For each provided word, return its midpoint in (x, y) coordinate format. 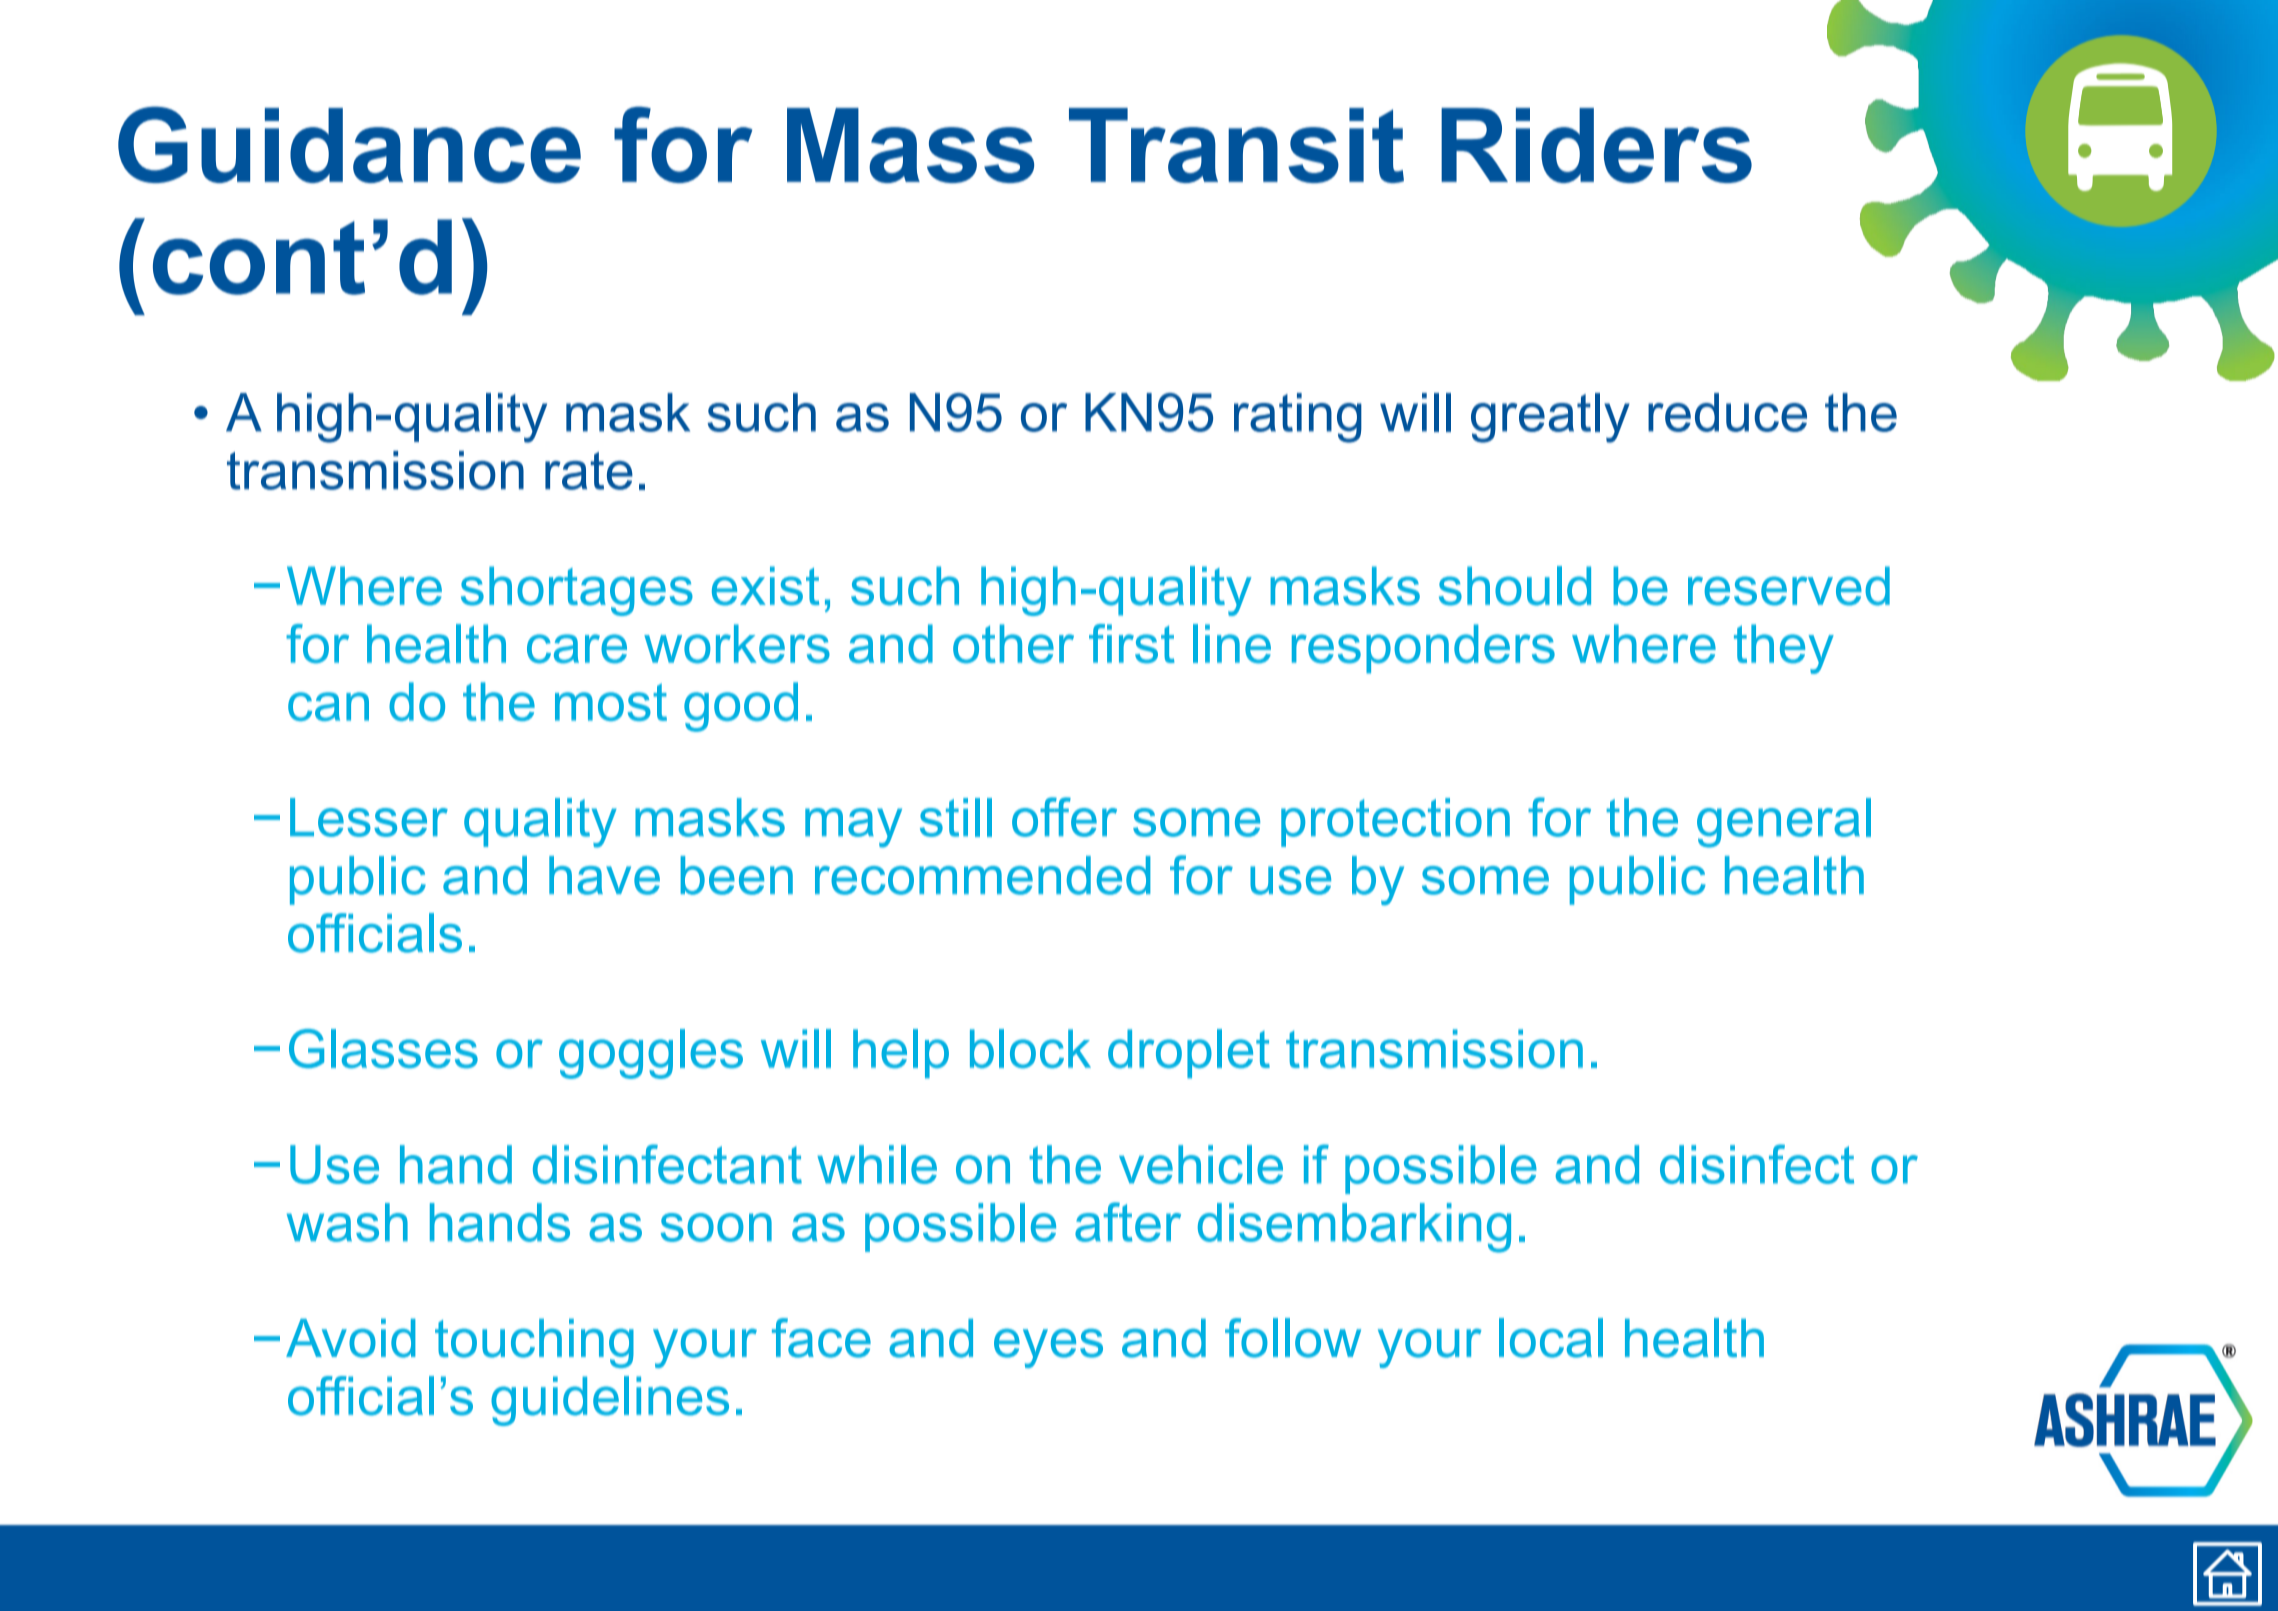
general (1784, 823)
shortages (577, 591)
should (1515, 586)
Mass (910, 145)
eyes (1048, 1348)
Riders (1596, 145)
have (604, 875)
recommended (982, 875)
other (1013, 643)
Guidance (349, 144)
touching (534, 1343)
